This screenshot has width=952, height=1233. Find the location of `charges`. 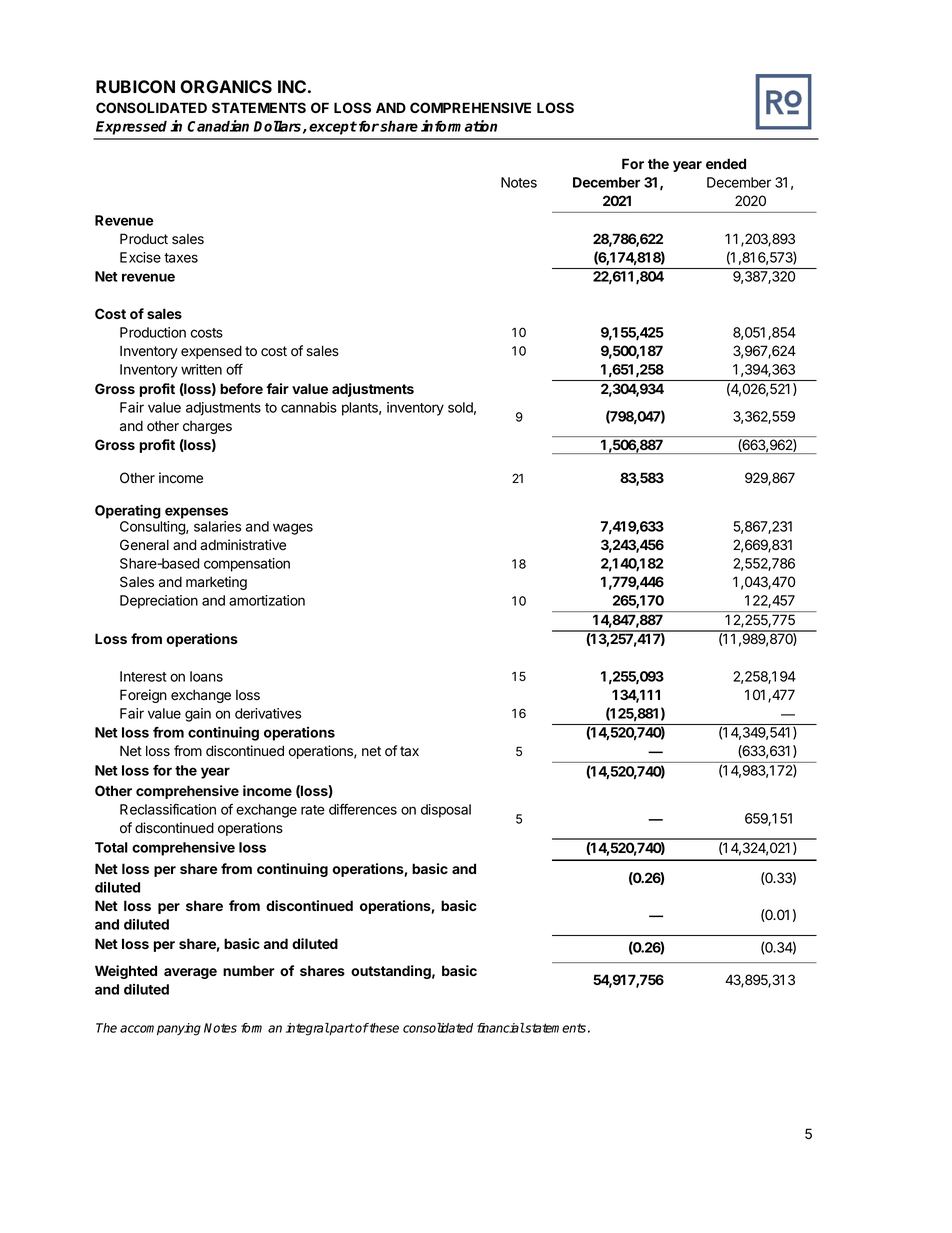

charges is located at coordinates (207, 427).
